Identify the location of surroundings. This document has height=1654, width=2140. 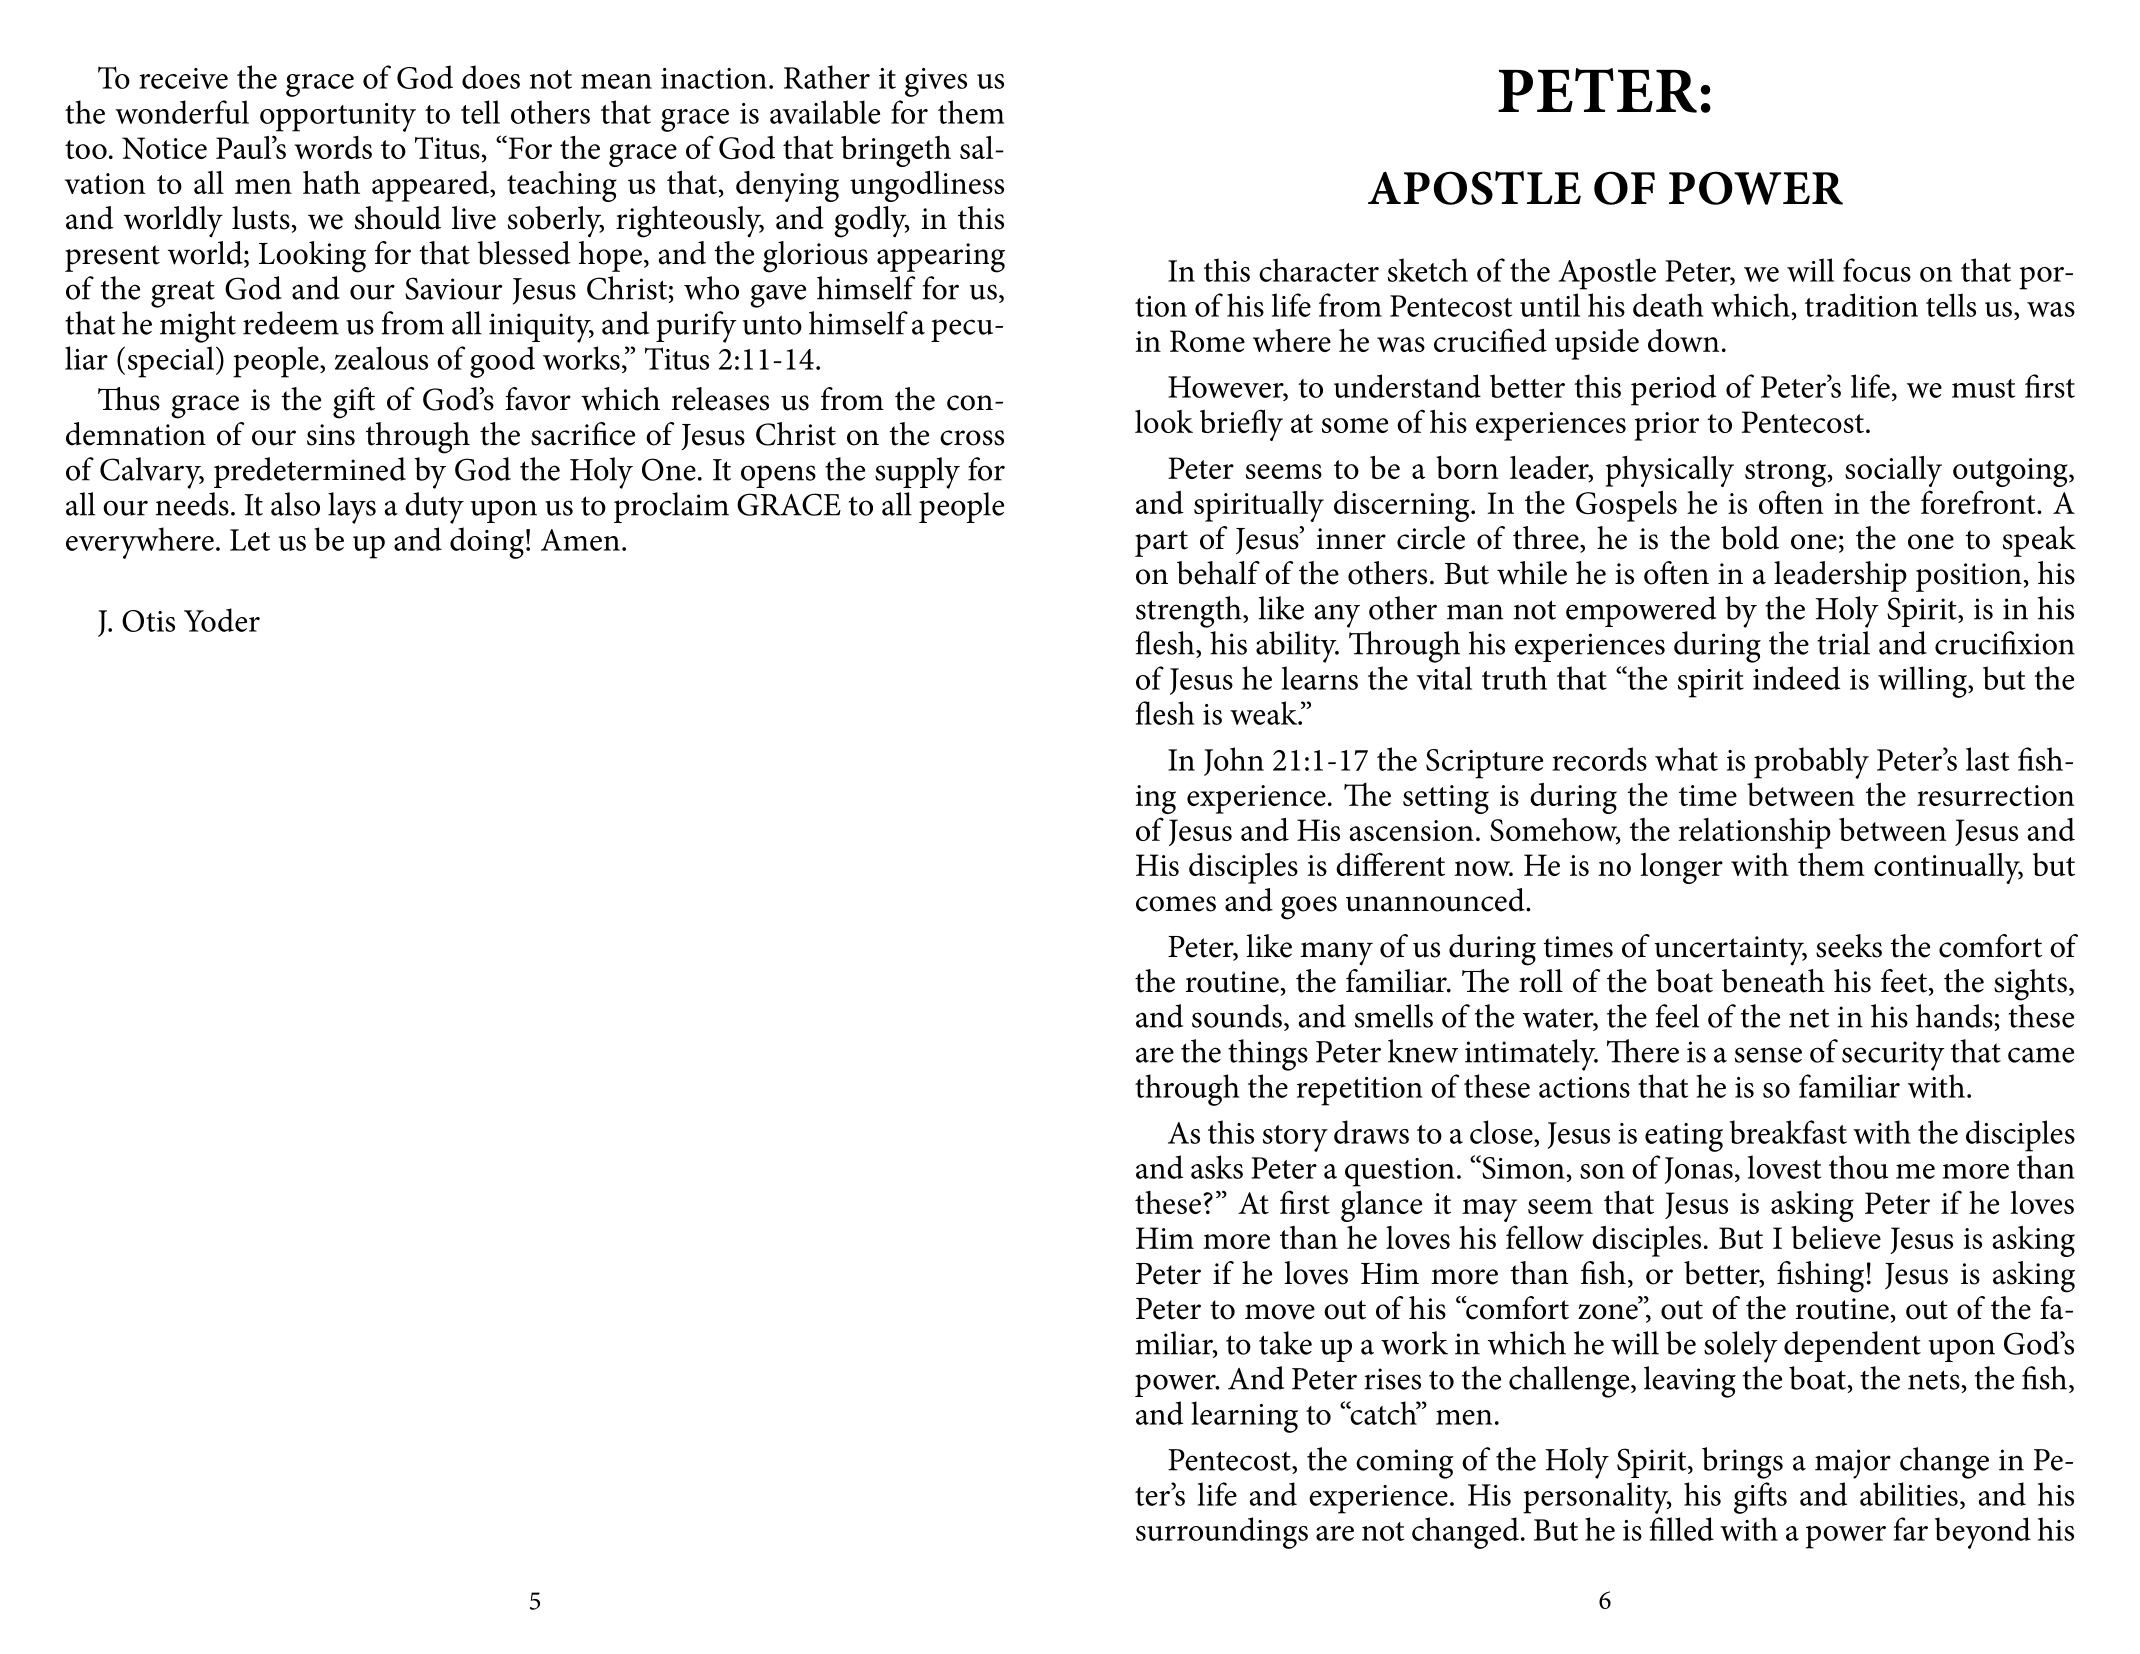
(1222, 1533).
